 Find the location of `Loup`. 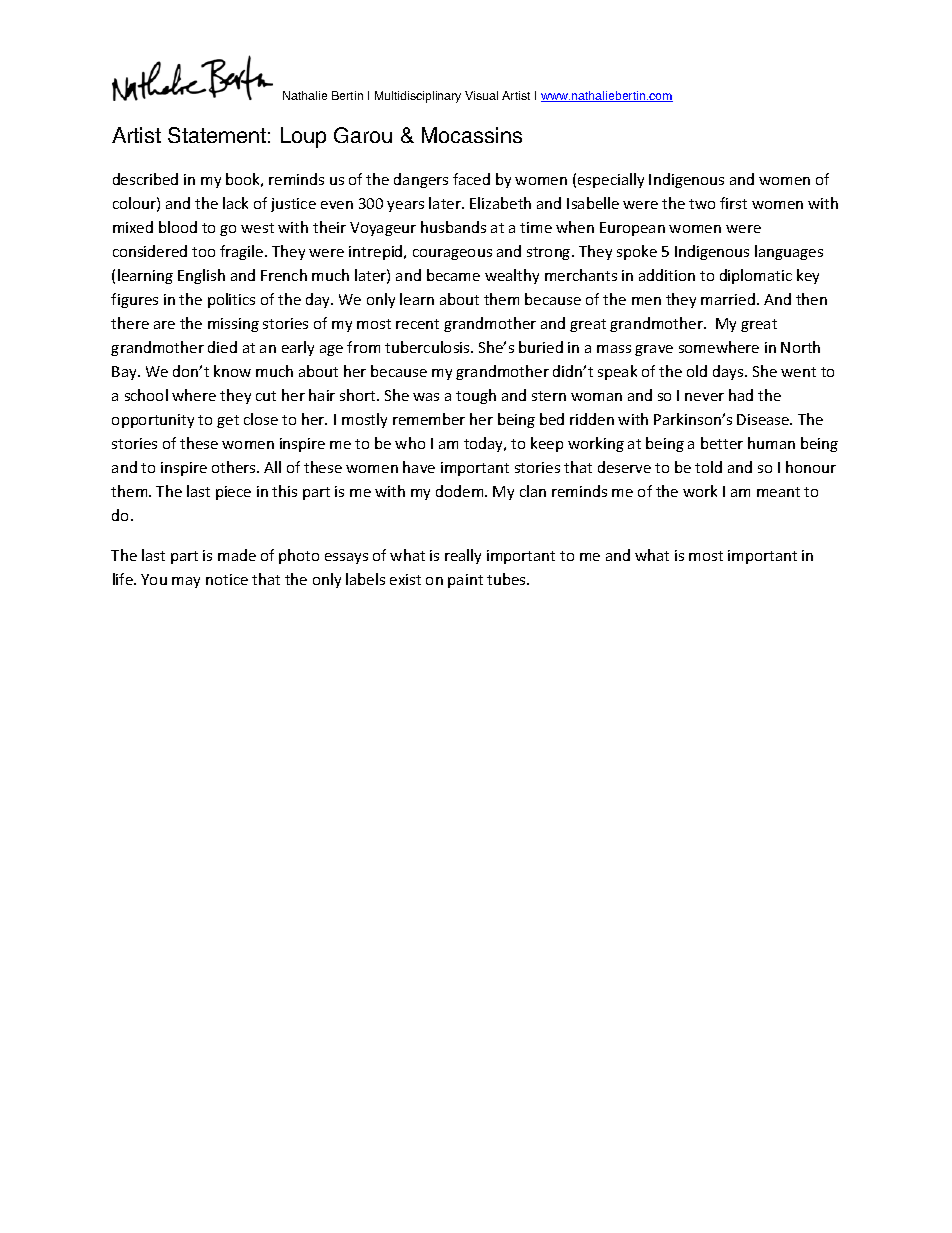

Loup is located at coordinates (303, 137).
